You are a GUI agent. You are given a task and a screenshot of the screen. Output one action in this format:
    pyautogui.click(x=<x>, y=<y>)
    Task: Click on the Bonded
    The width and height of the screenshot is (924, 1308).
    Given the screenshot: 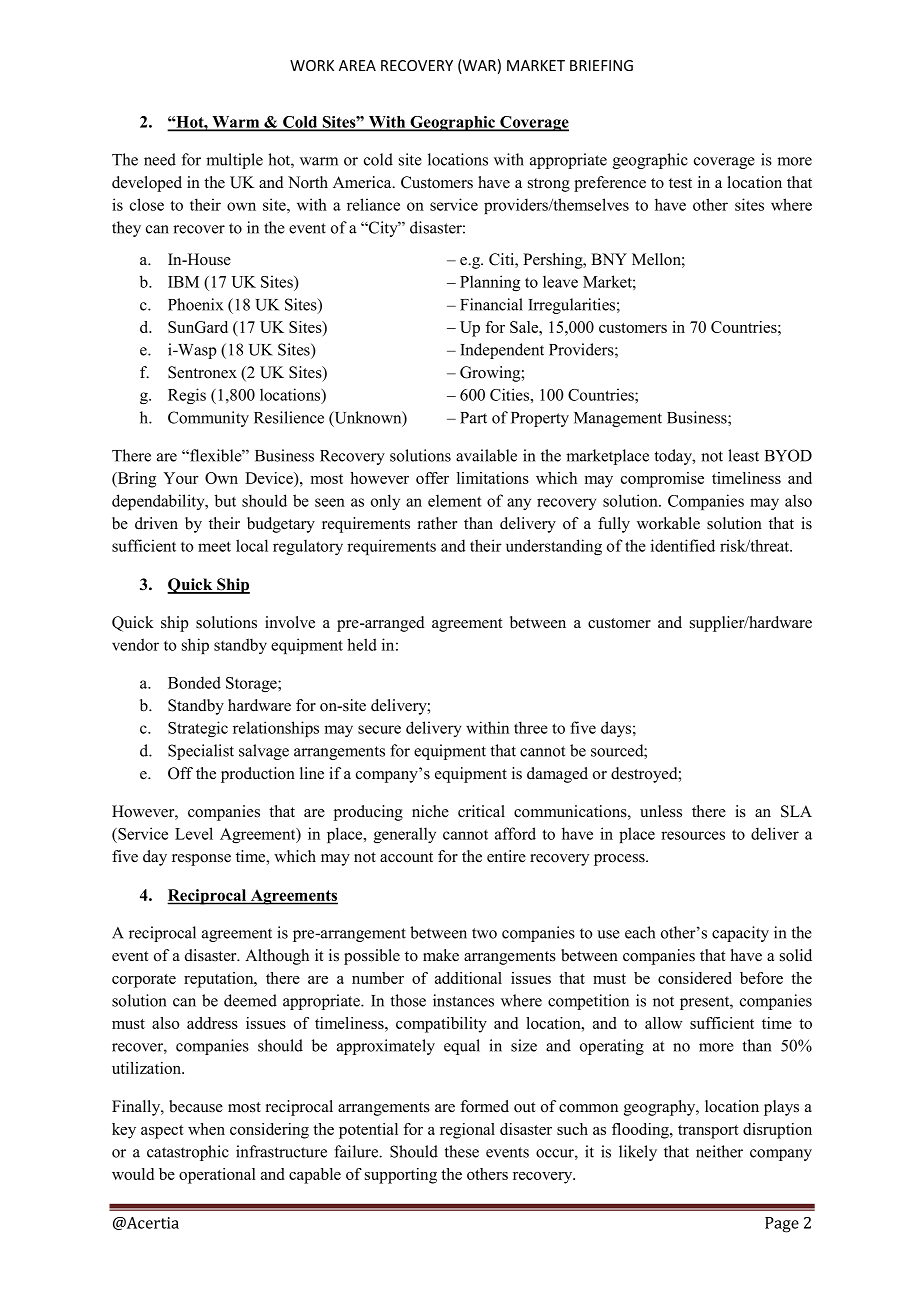 What is the action you would take?
    pyautogui.click(x=194, y=682)
